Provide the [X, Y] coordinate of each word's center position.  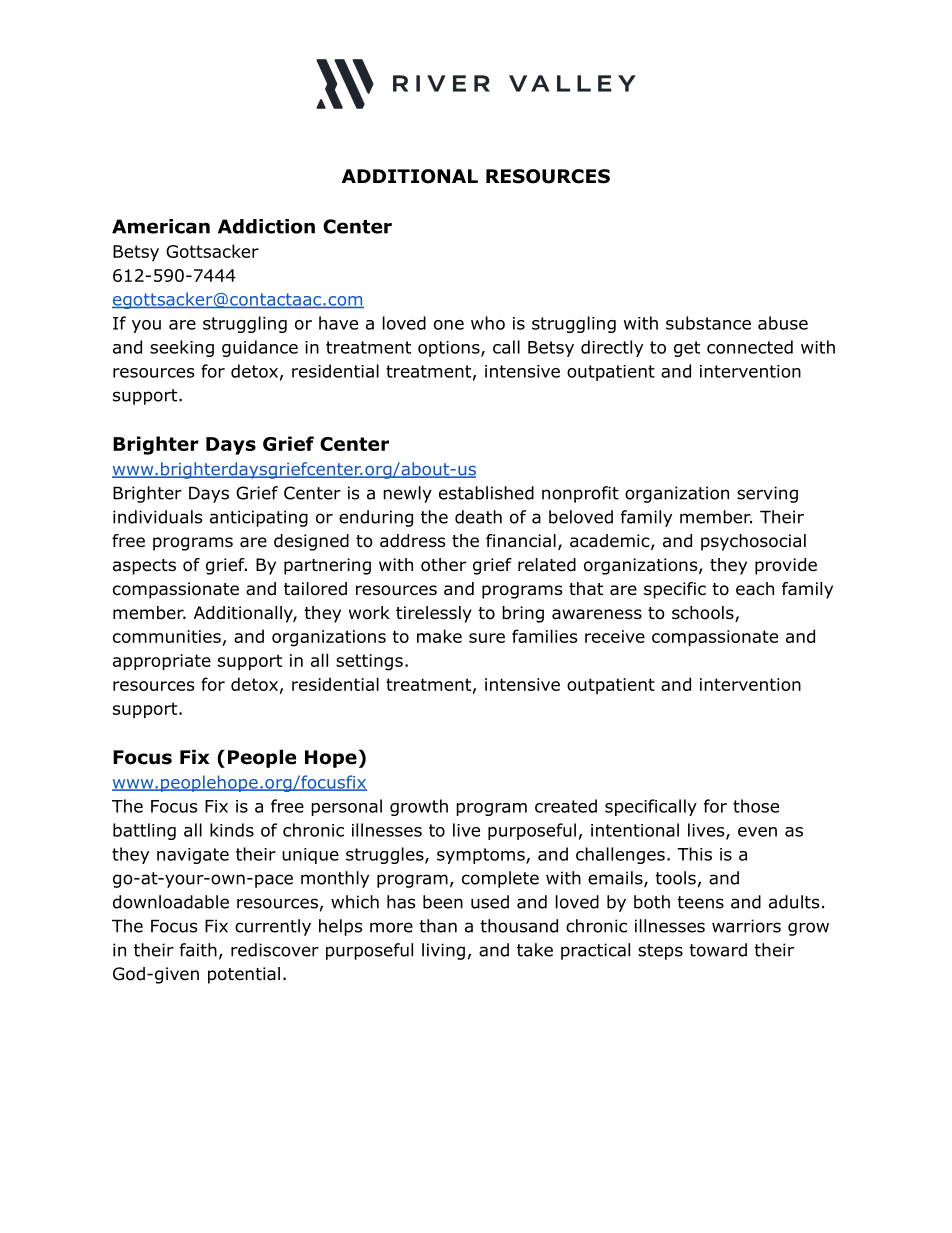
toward [718, 950]
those [756, 806]
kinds [232, 830]
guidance [260, 348]
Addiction [266, 226]
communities [167, 636]
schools [704, 614]
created [566, 806]
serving [767, 494]
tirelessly [434, 614]
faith [198, 950]
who [488, 323]
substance [708, 323]
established [486, 493]
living [443, 951]
